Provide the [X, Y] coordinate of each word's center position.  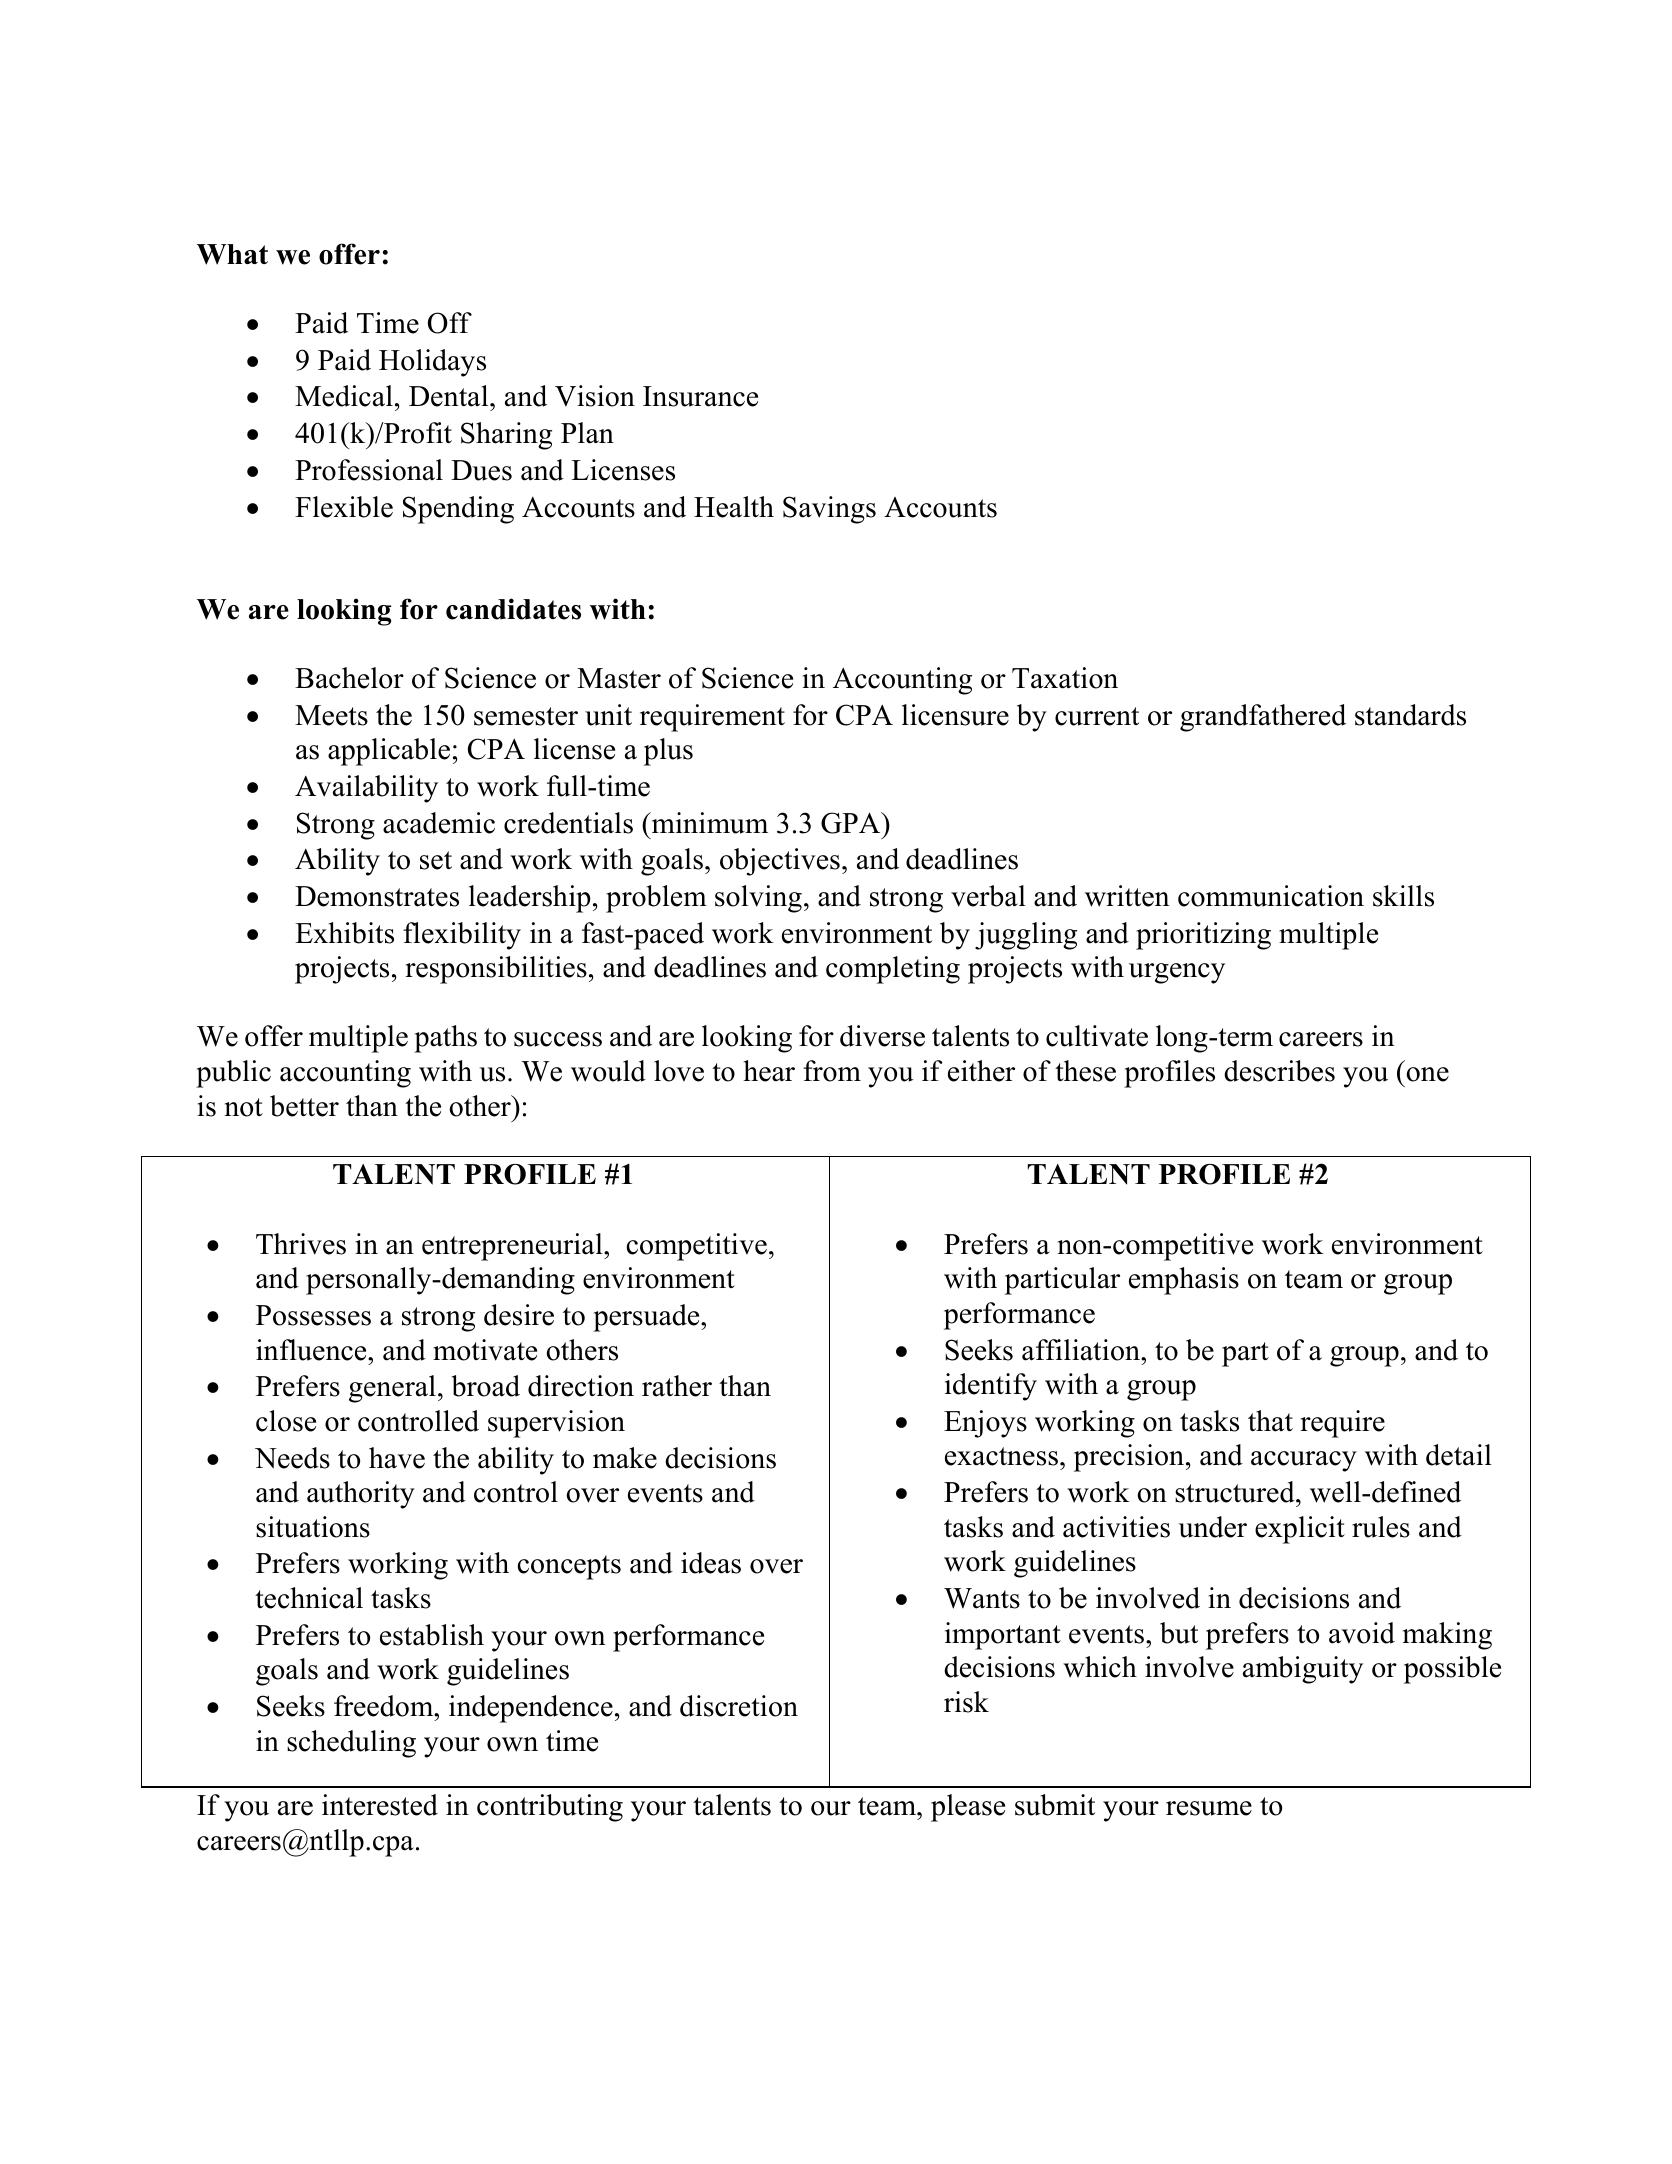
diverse [882, 1036]
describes [1279, 1071]
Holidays [432, 363]
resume [1209, 1808]
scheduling [351, 1744]
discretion [739, 1706]
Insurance [700, 396]
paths [445, 1039]
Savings [829, 510]
